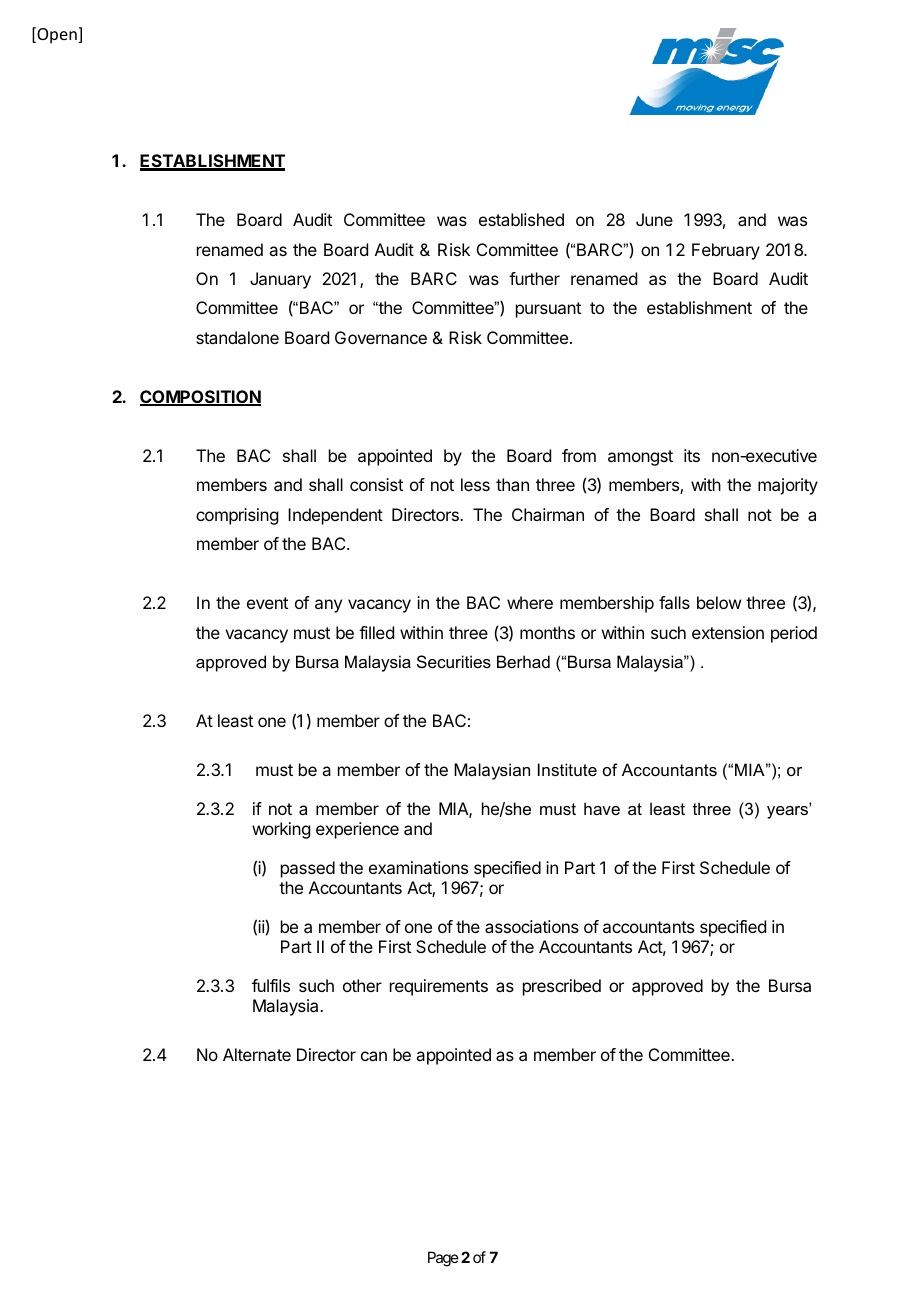 This screenshot has width=924, height=1307. What do you see at coordinates (562, 987) in the screenshot?
I see `prescribed` at bounding box center [562, 987].
